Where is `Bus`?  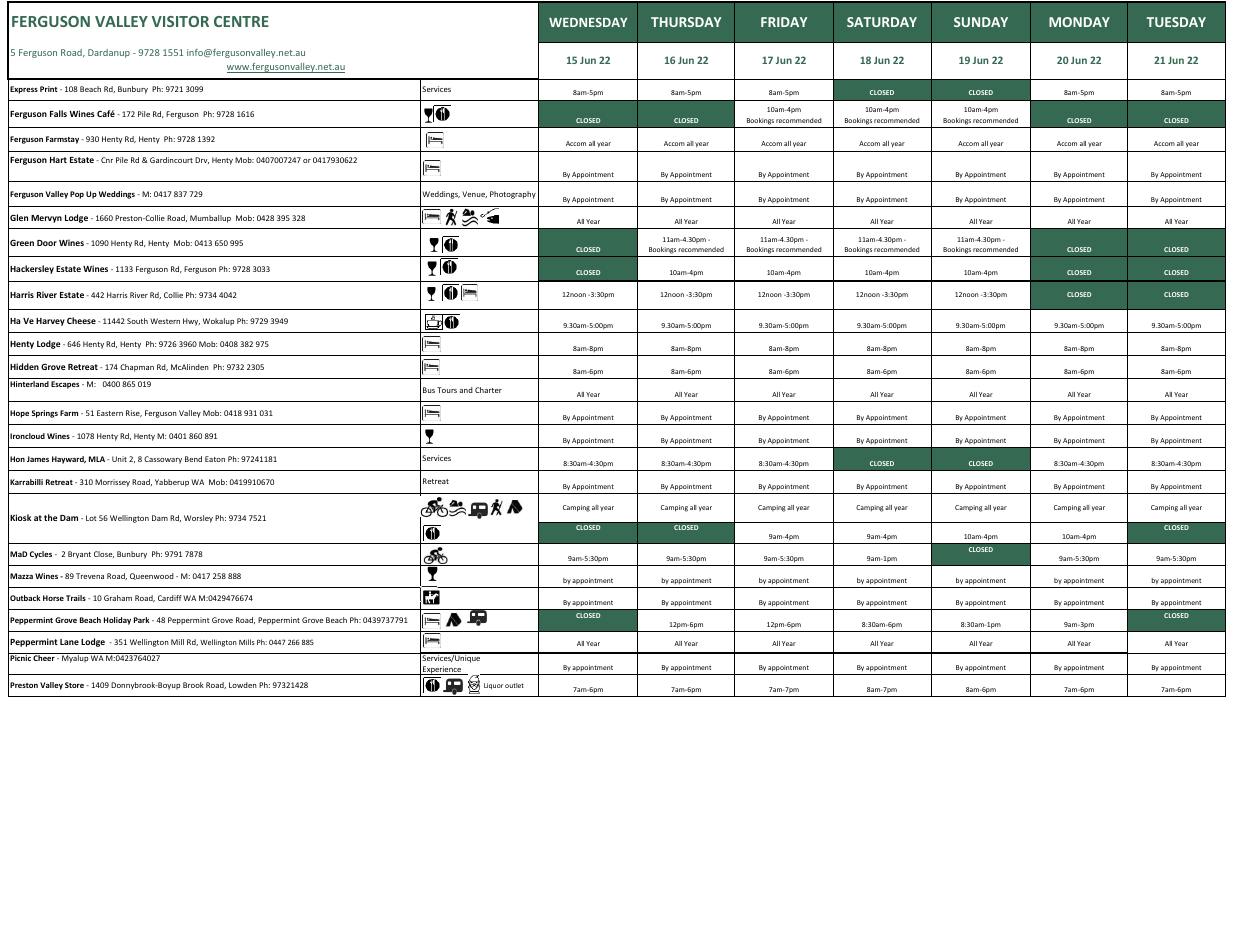 Bus is located at coordinates (429, 390).
